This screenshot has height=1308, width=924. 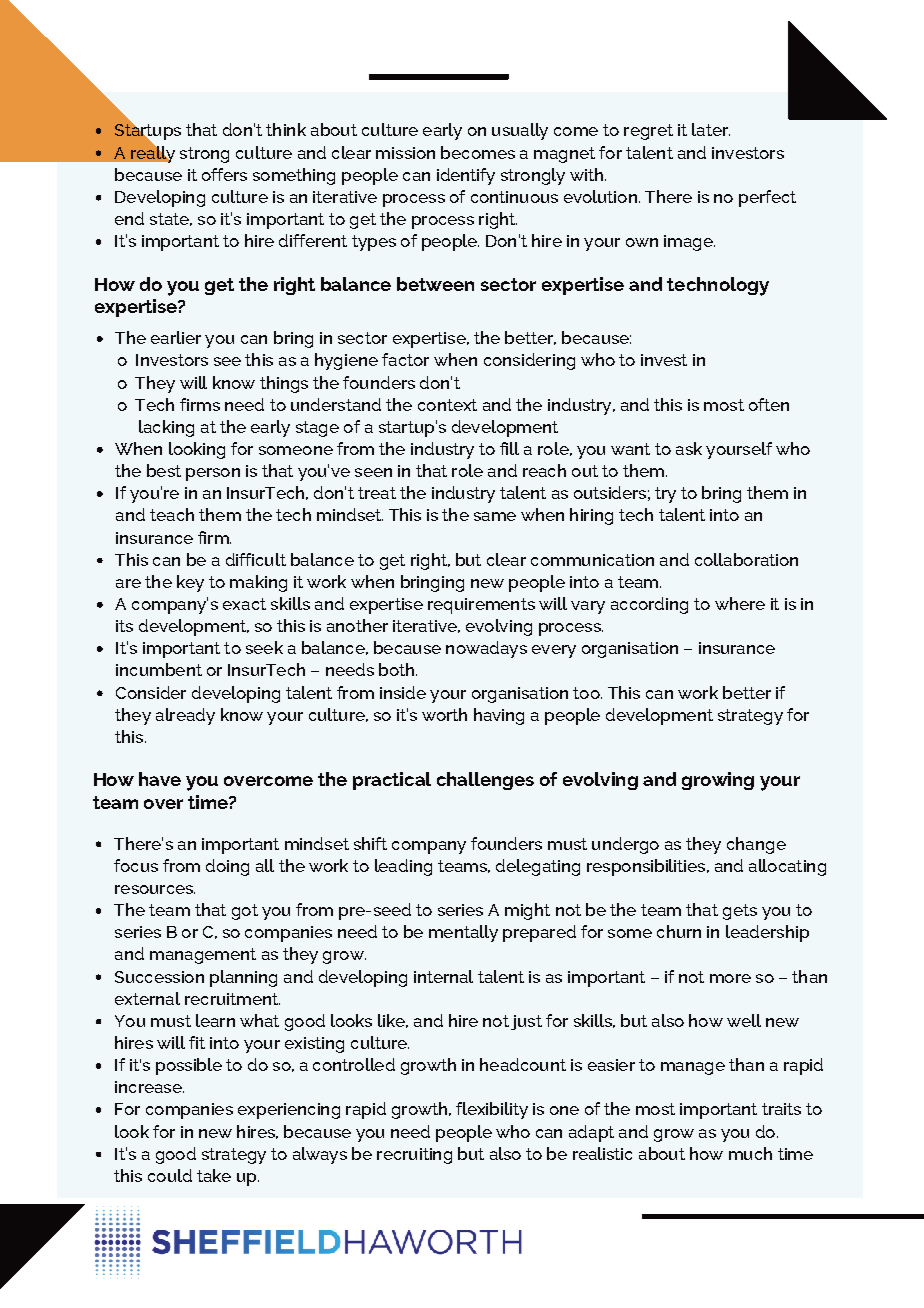 I want to click on much, so click(x=750, y=1153).
